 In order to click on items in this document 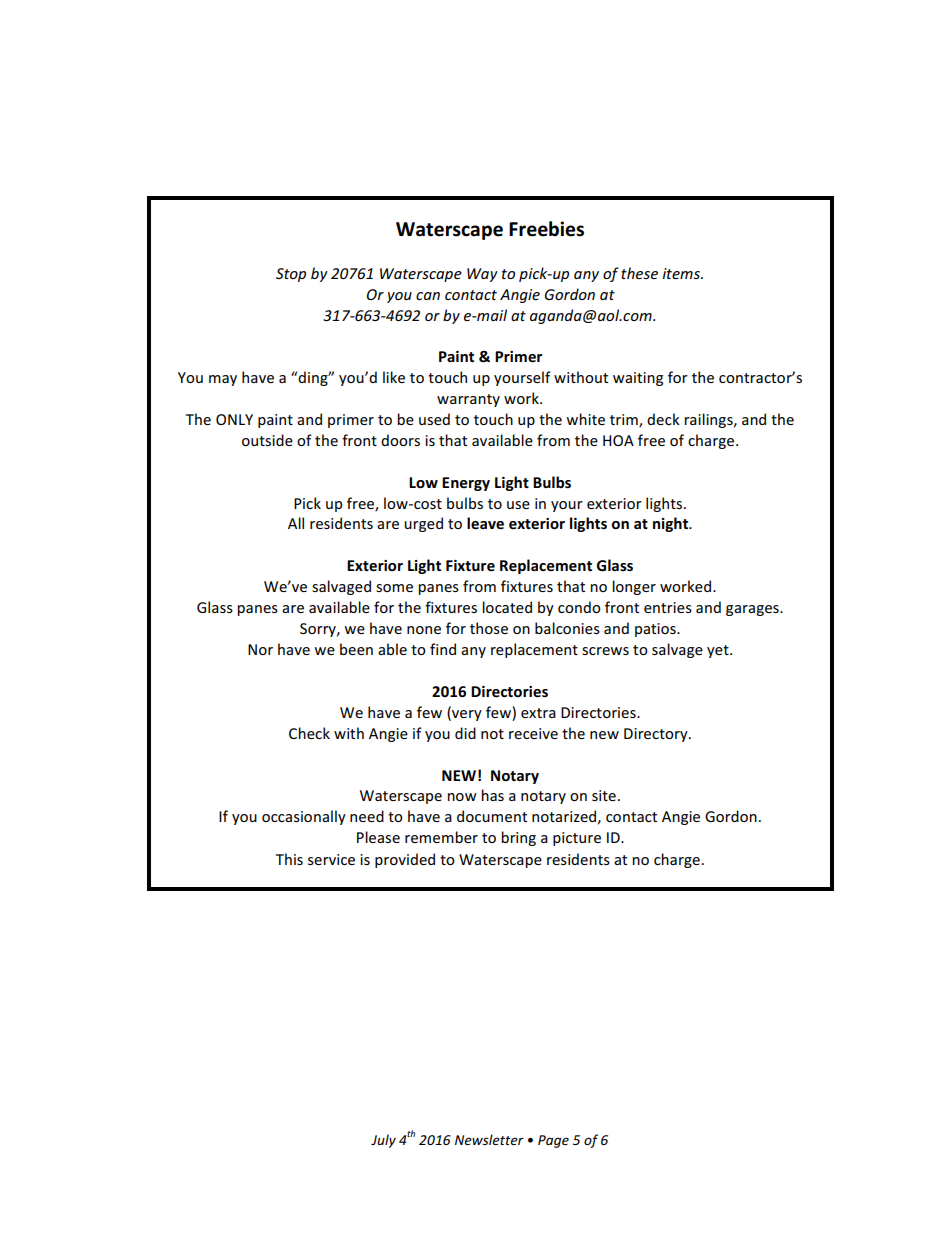, I will do `click(682, 273)`.
